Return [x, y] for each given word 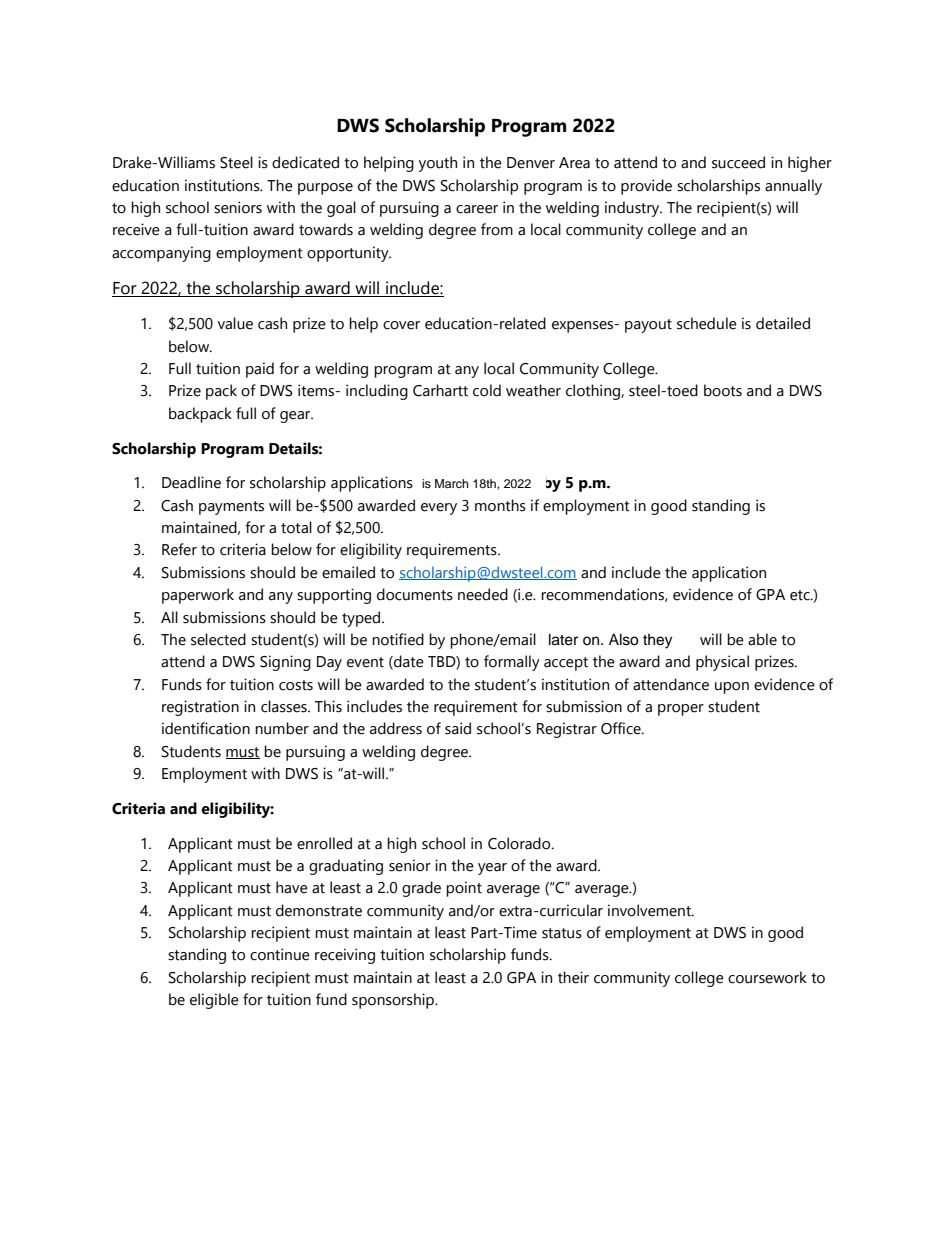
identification [206, 728]
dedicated [305, 162]
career [477, 209]
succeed [738, 162]
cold [487, 390]
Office [622, 728]
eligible [214, 1001]
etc [801, 595]
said [458, 728]
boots [723, 390]
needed [483, 594]
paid [260, 370]
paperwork [198, 596]
